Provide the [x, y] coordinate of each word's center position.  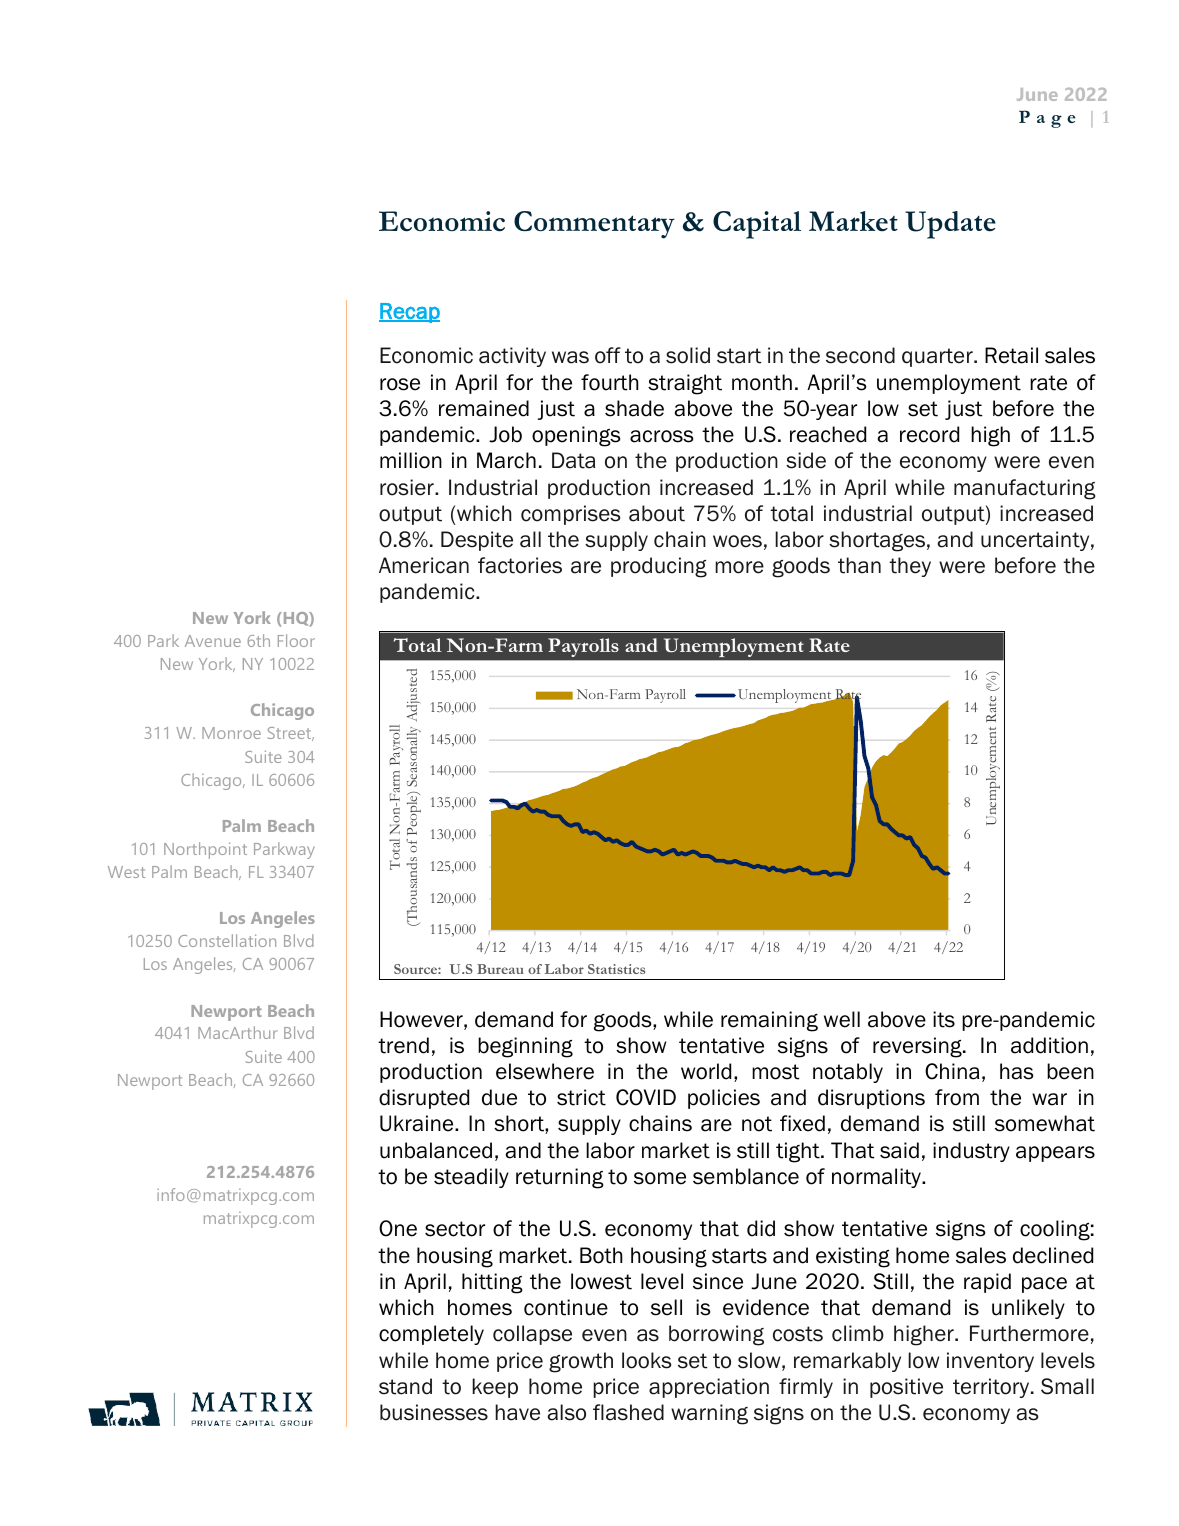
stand [405, 1386]
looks [646, 1360]
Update [950, 225]
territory [992, 1388]
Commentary [594, 225]
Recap [409, 313]
